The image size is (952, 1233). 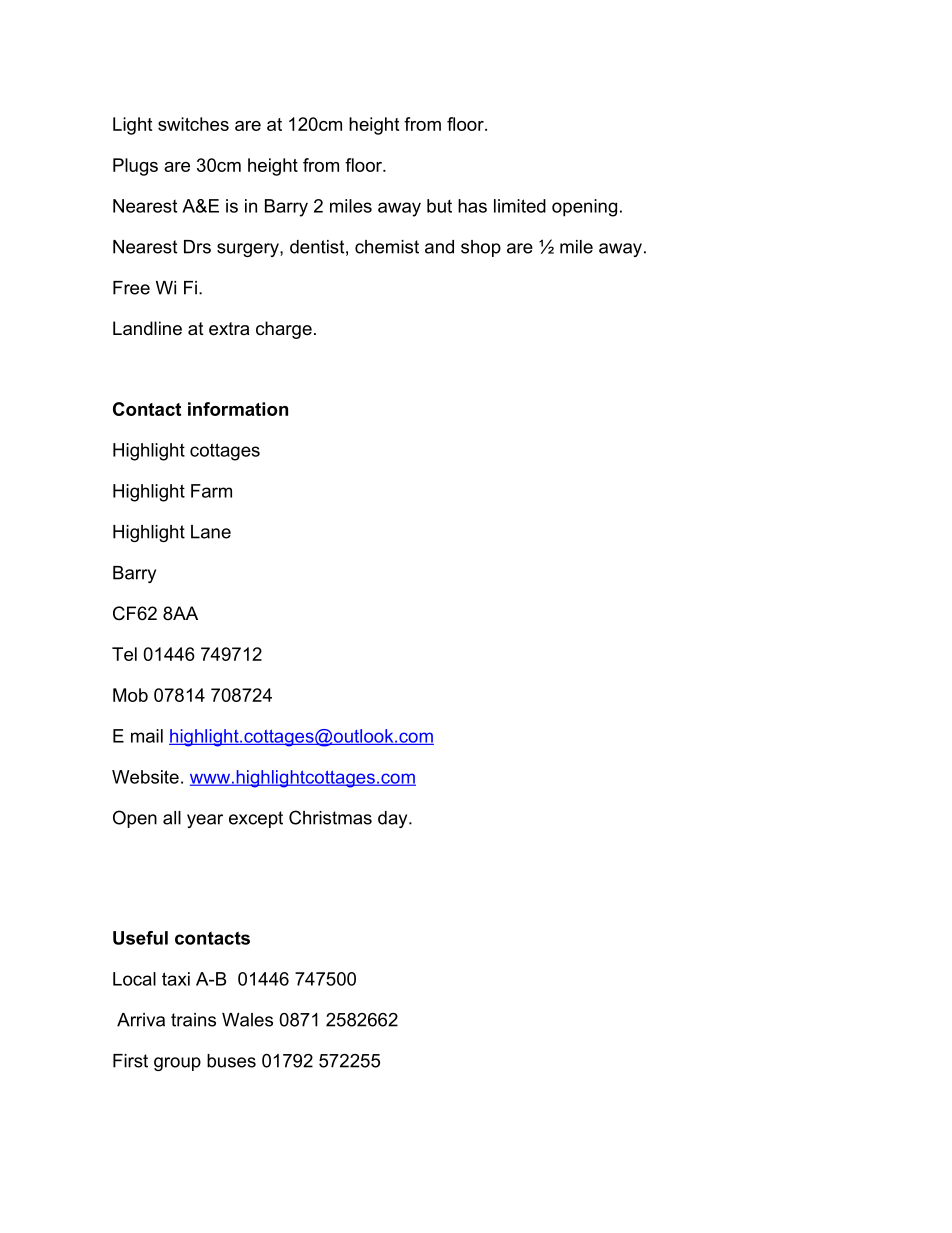 What do you see at coordinates (211, 491) in the image?
I see `Farm` at bounding box center [211, 491].
